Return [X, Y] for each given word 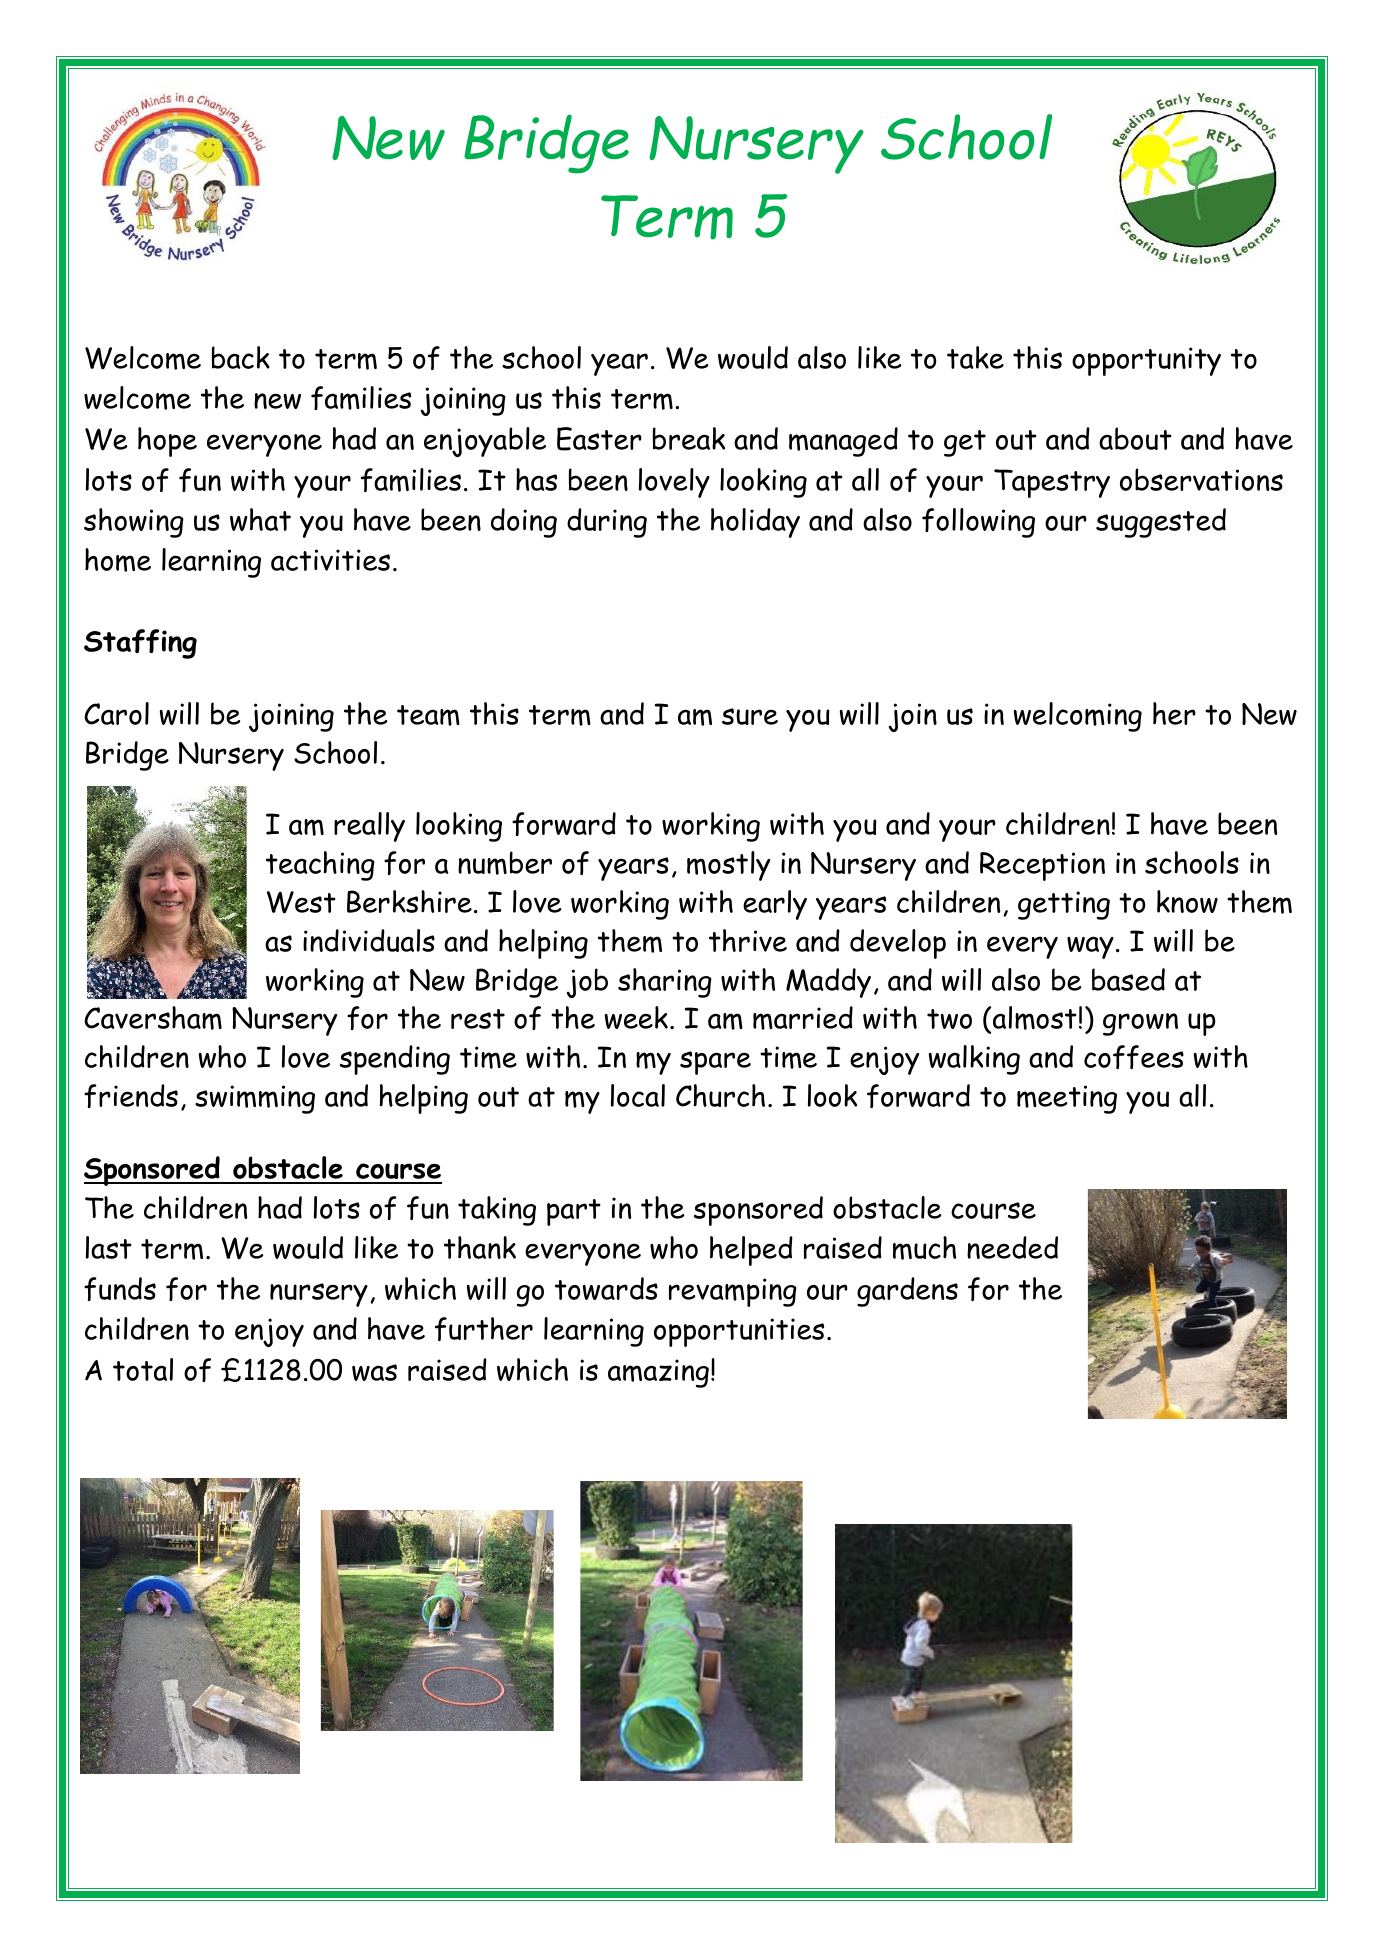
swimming [255, 1099]
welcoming [1078, 717]
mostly [728, 866]
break [689, 438]
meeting [1067, 1099]
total [143, 1369]
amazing [658, 1373]
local [638, 1095]
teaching [320, 866]
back [241, 357]
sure [750, 716]
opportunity [1146, 361]
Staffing [140, 644]
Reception [1042, 866]
